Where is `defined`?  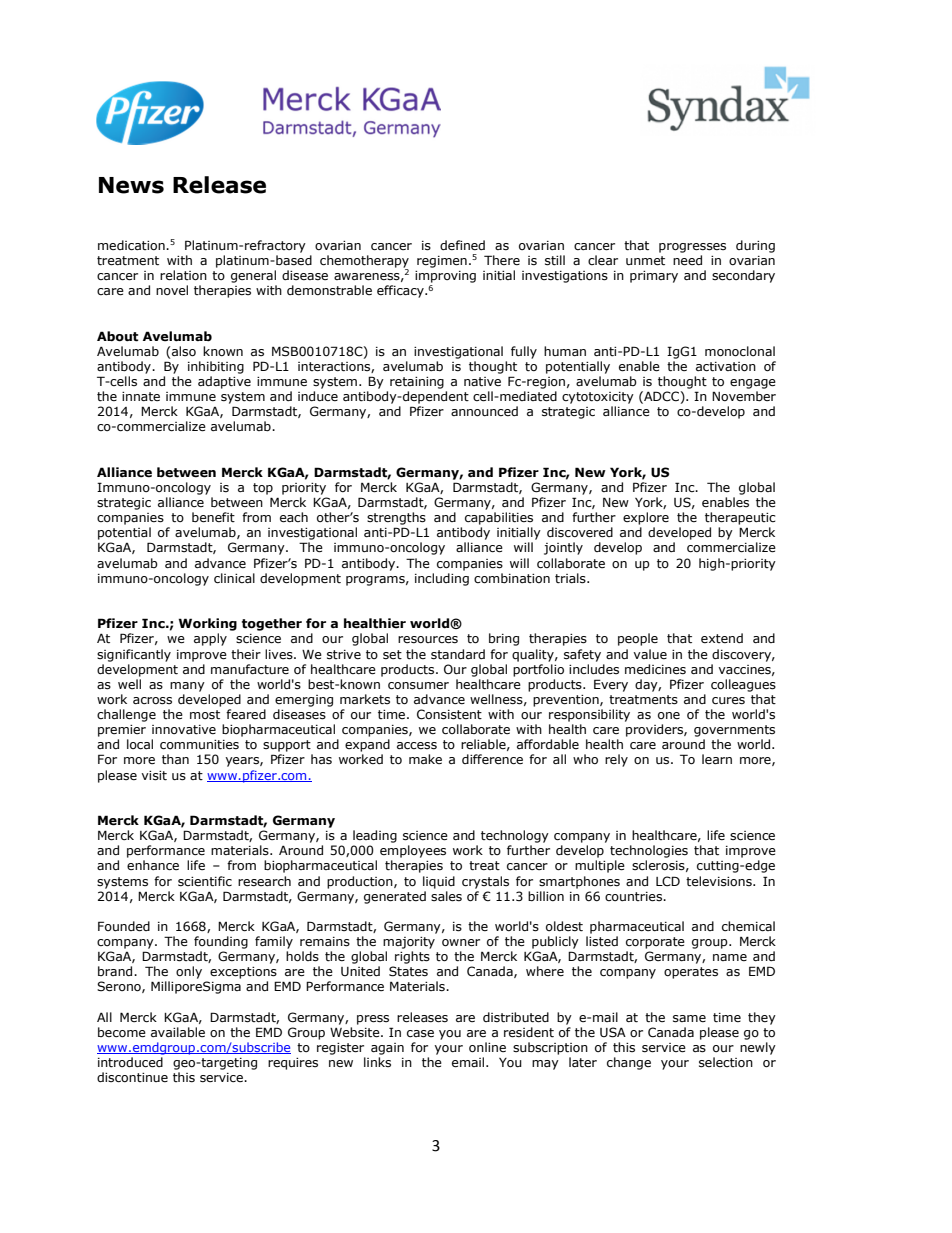
defined is located at coordinates (462, 245).
